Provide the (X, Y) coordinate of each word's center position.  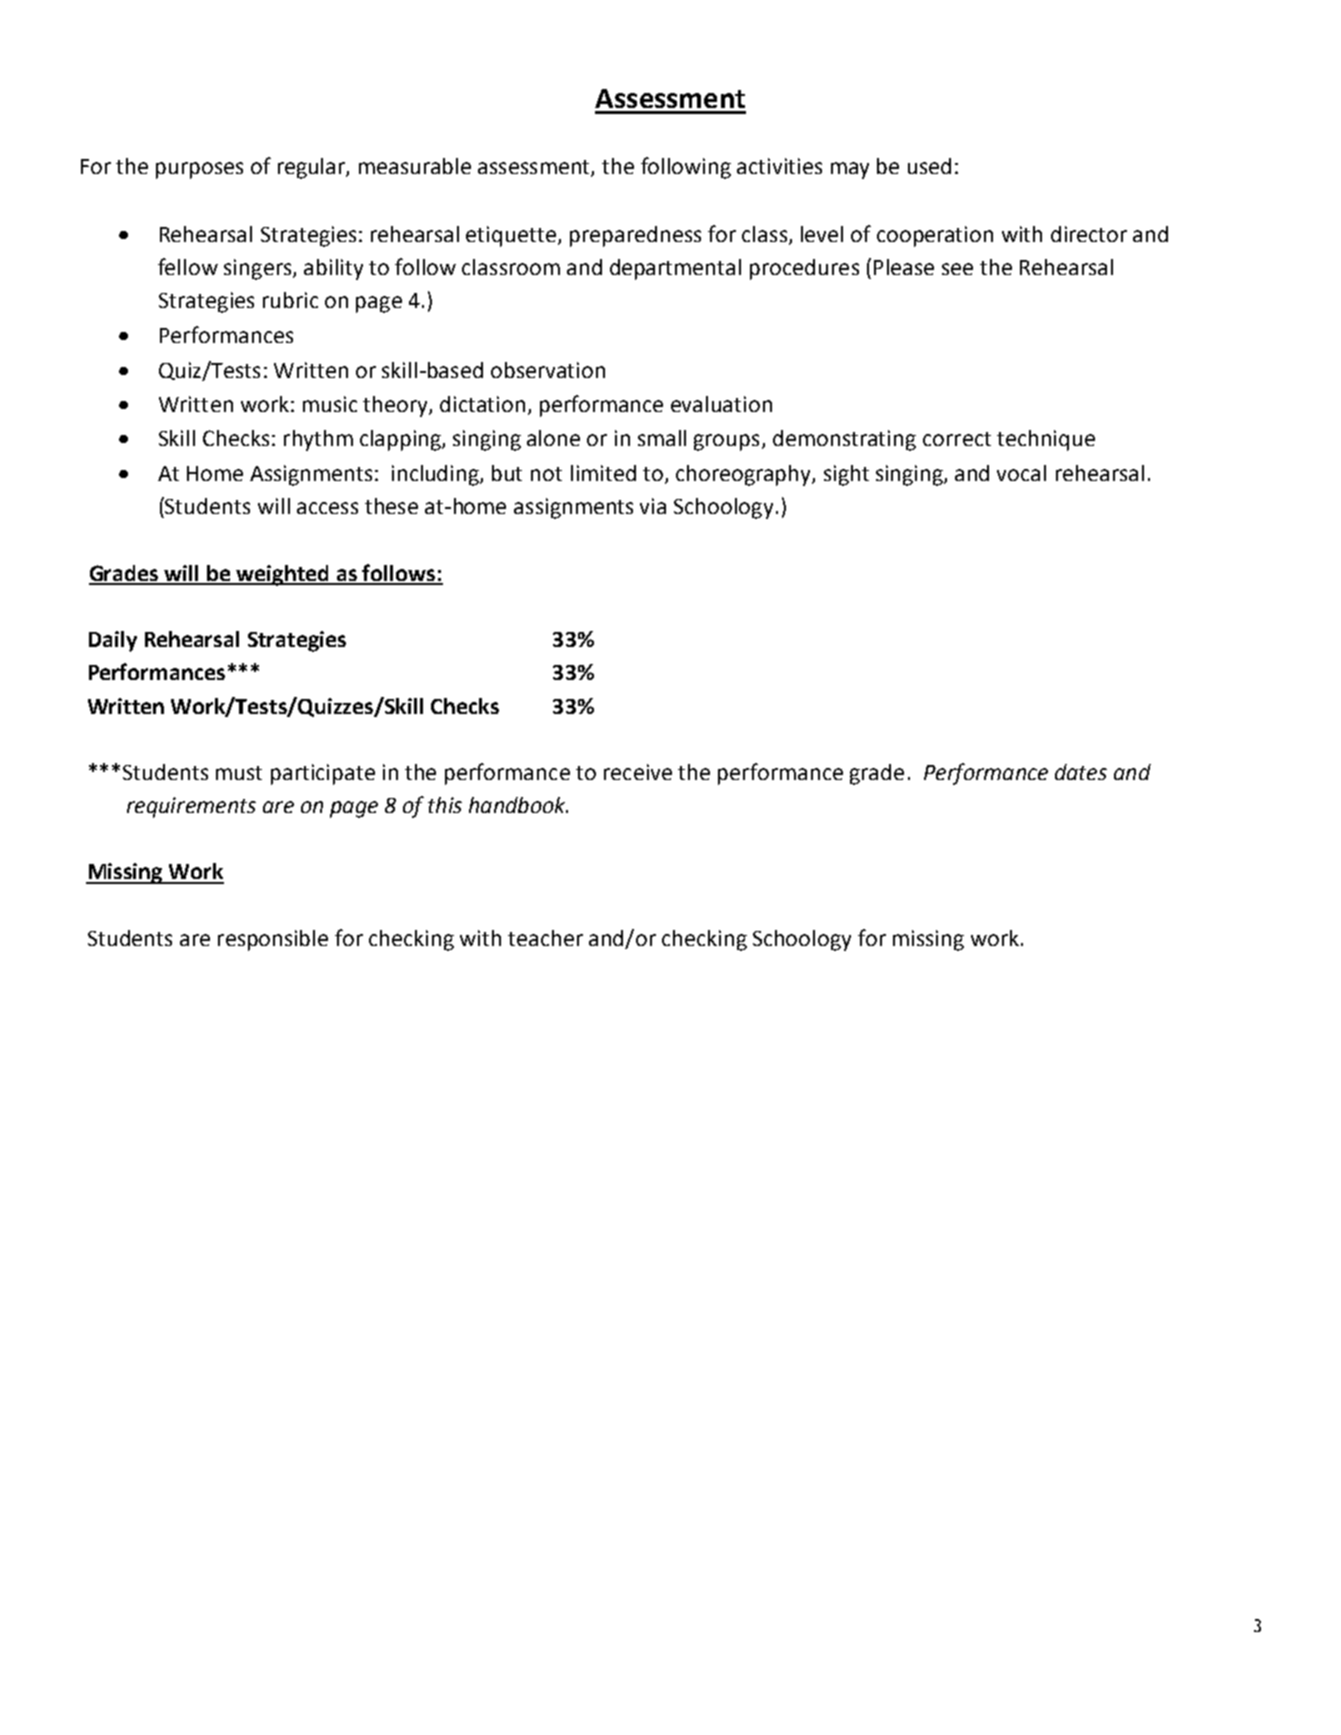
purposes (199, 170)
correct (957, 439)
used (929, 166)
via (653, 506)
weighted (282, 575)
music (330, 404)
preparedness (635, 236)
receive (638, 772)
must (239, 773)
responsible (273, 940)
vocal (1021, 473)
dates (1081, 772)
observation (548, 370)
